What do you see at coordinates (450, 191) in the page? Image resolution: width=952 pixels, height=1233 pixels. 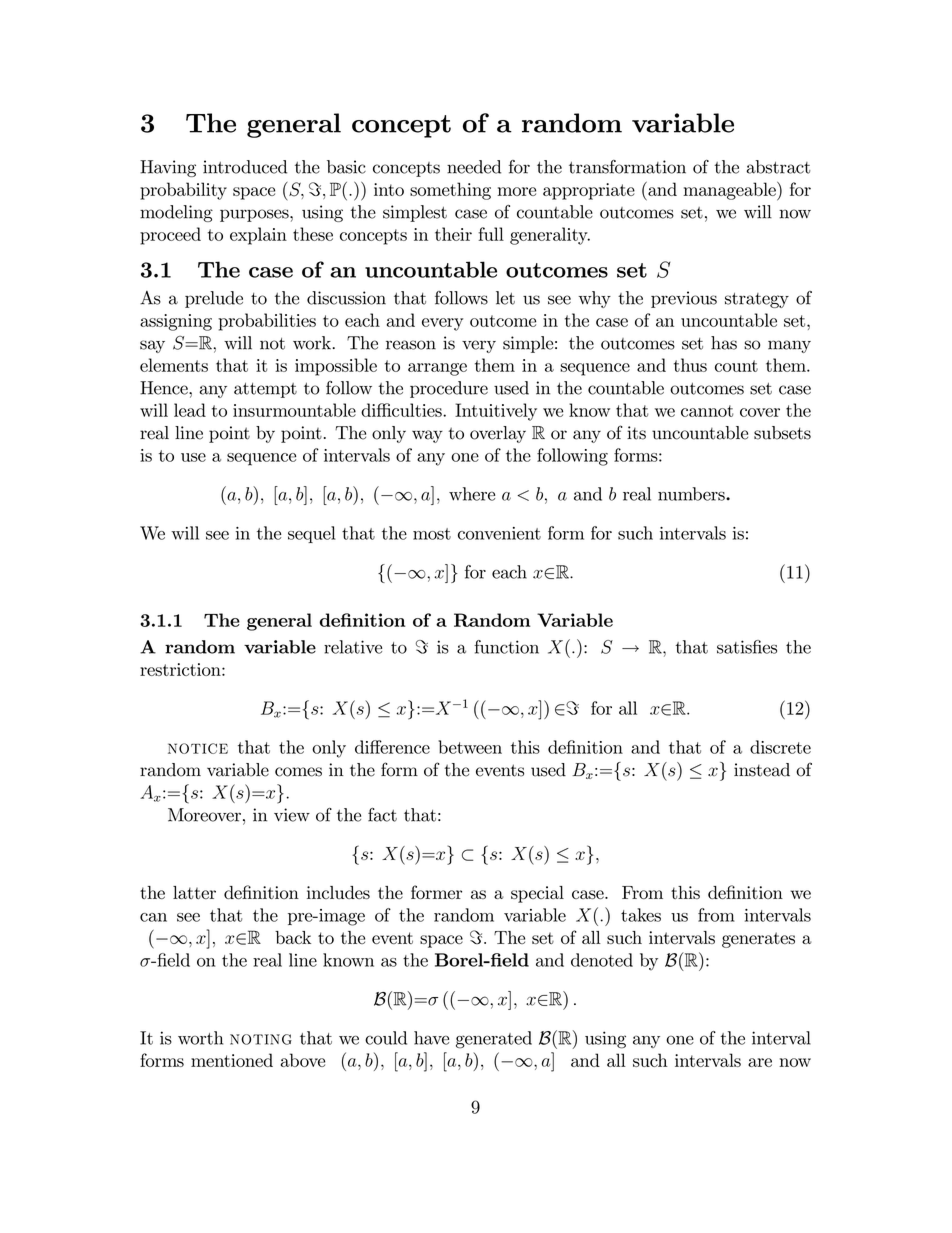 I see `something` at bounding box center [450, 191].
